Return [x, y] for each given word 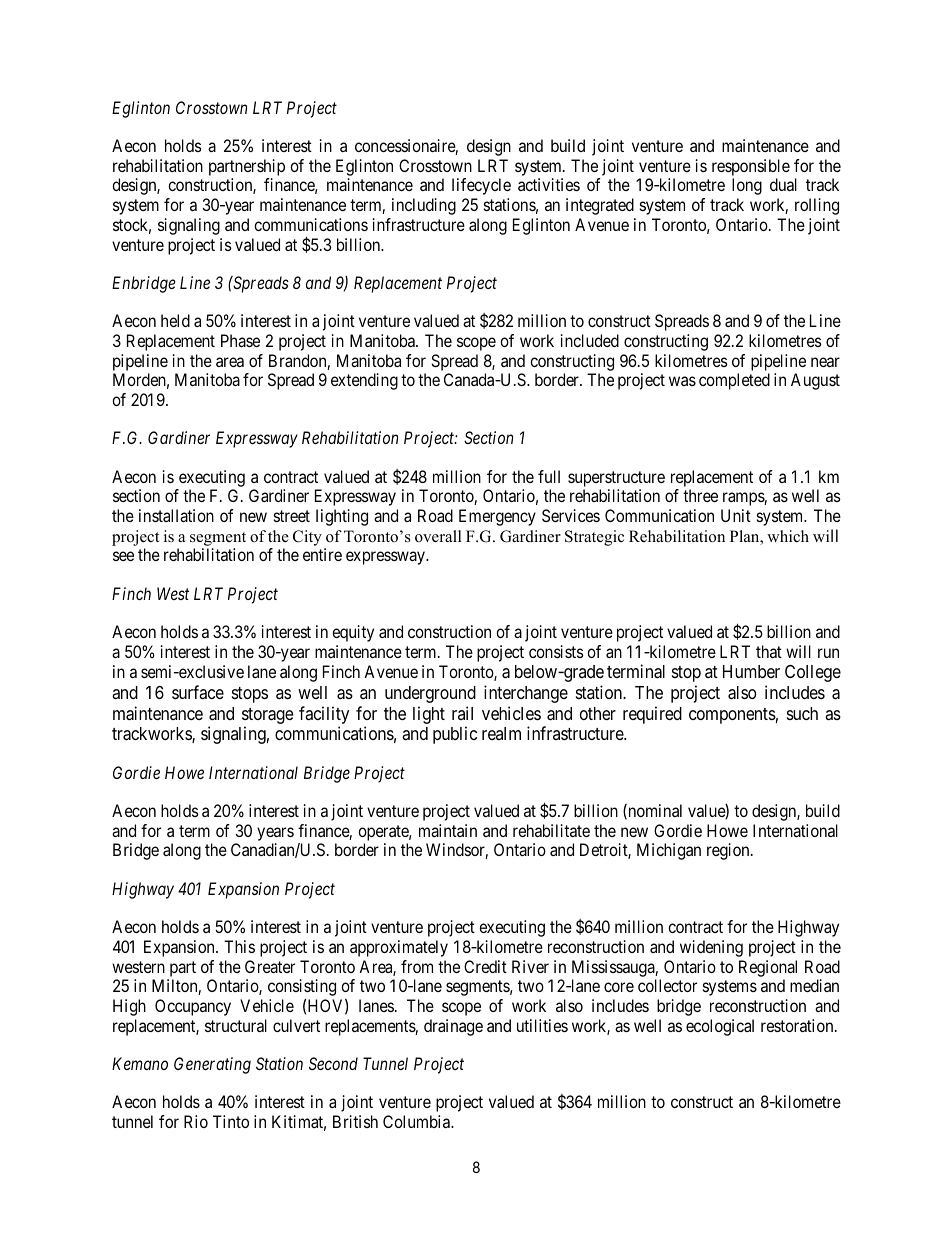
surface [198, 692]
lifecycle [481, 186]
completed [734, 381]
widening [711, 948]
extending [364, 381]
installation [176, 515]
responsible [751, 167]
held [175, 320]
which [788, 536]
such [802, 713]
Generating [212, 1065]
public [455, 735]
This [239, 946]
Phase [240, 340]
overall [438, 536]
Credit [485, 966]
